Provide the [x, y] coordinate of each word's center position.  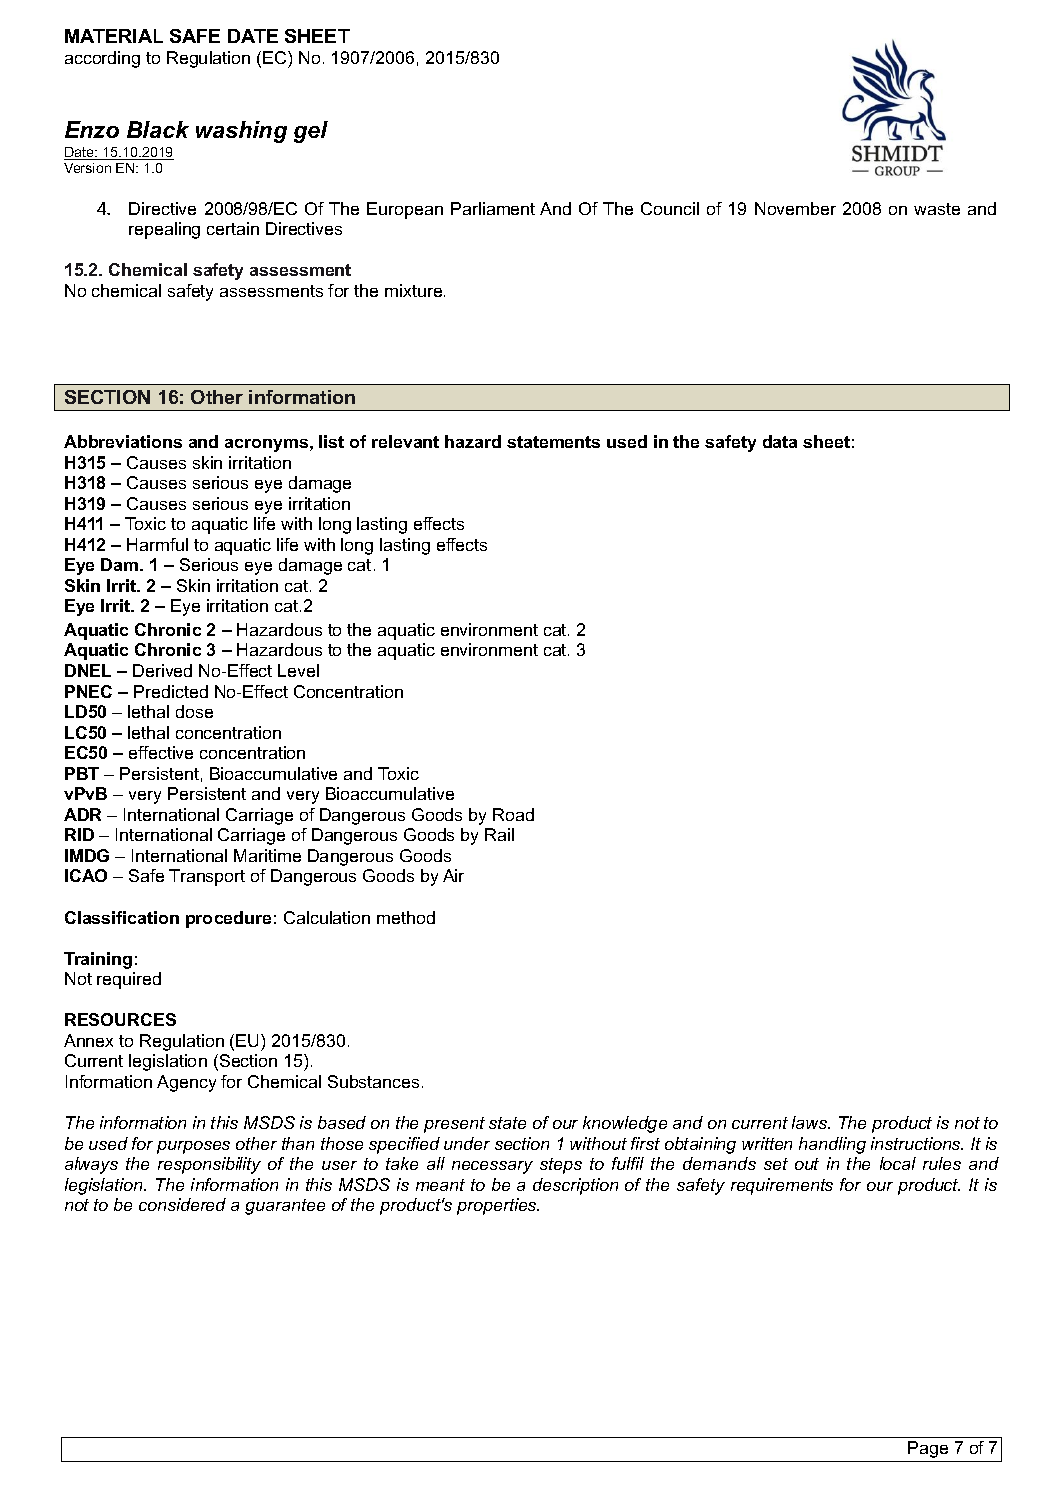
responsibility [209, 1165]
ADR [82, 814]
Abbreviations [123, 441]
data [780, 441]
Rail [499, 834]
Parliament [493, 208]
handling [832, 1145]
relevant [405, 441]
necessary [492, 1167]
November [795, 208]
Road [513, 814]
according [102, 59]
